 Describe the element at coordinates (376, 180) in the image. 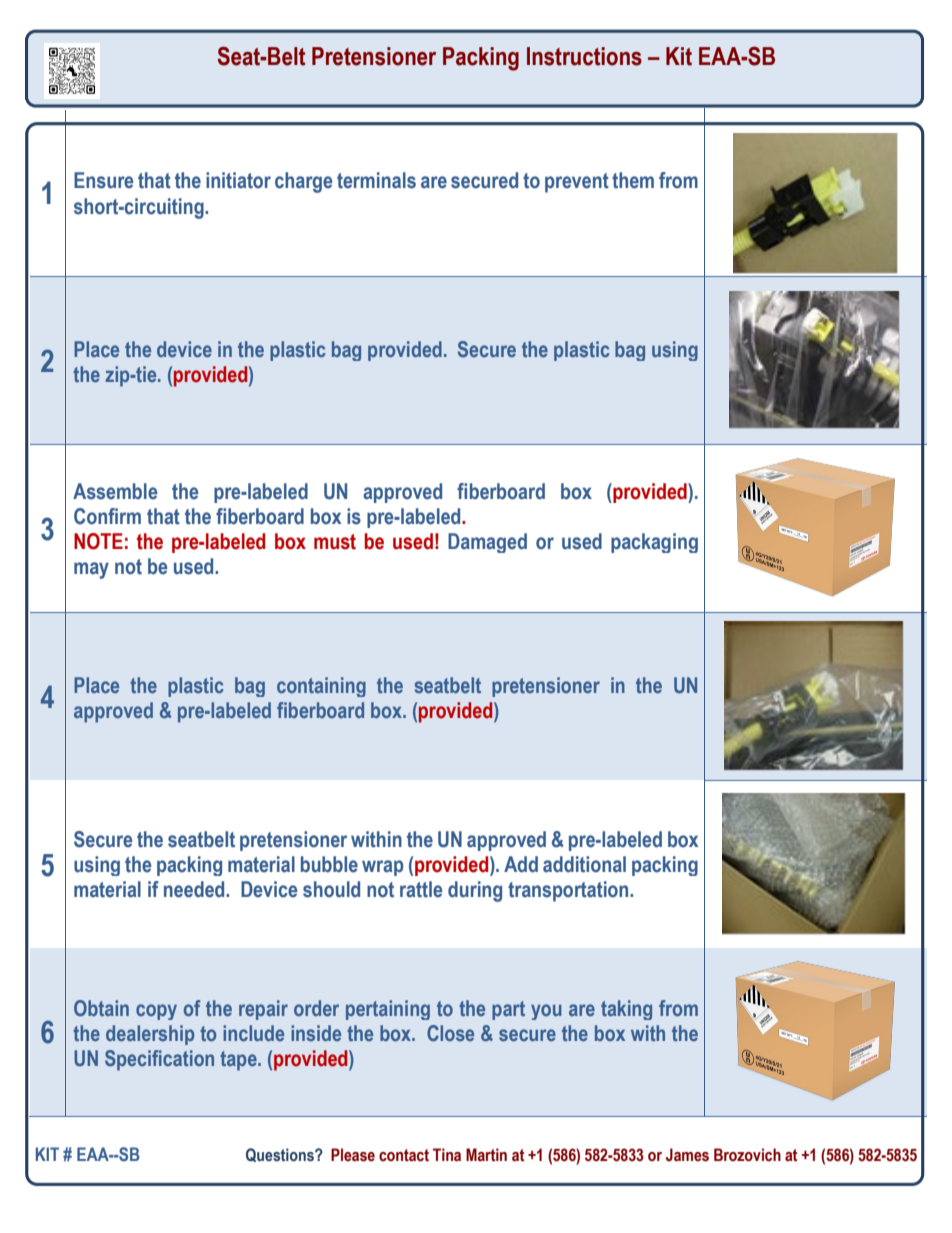

I see `terminals` at that location.
